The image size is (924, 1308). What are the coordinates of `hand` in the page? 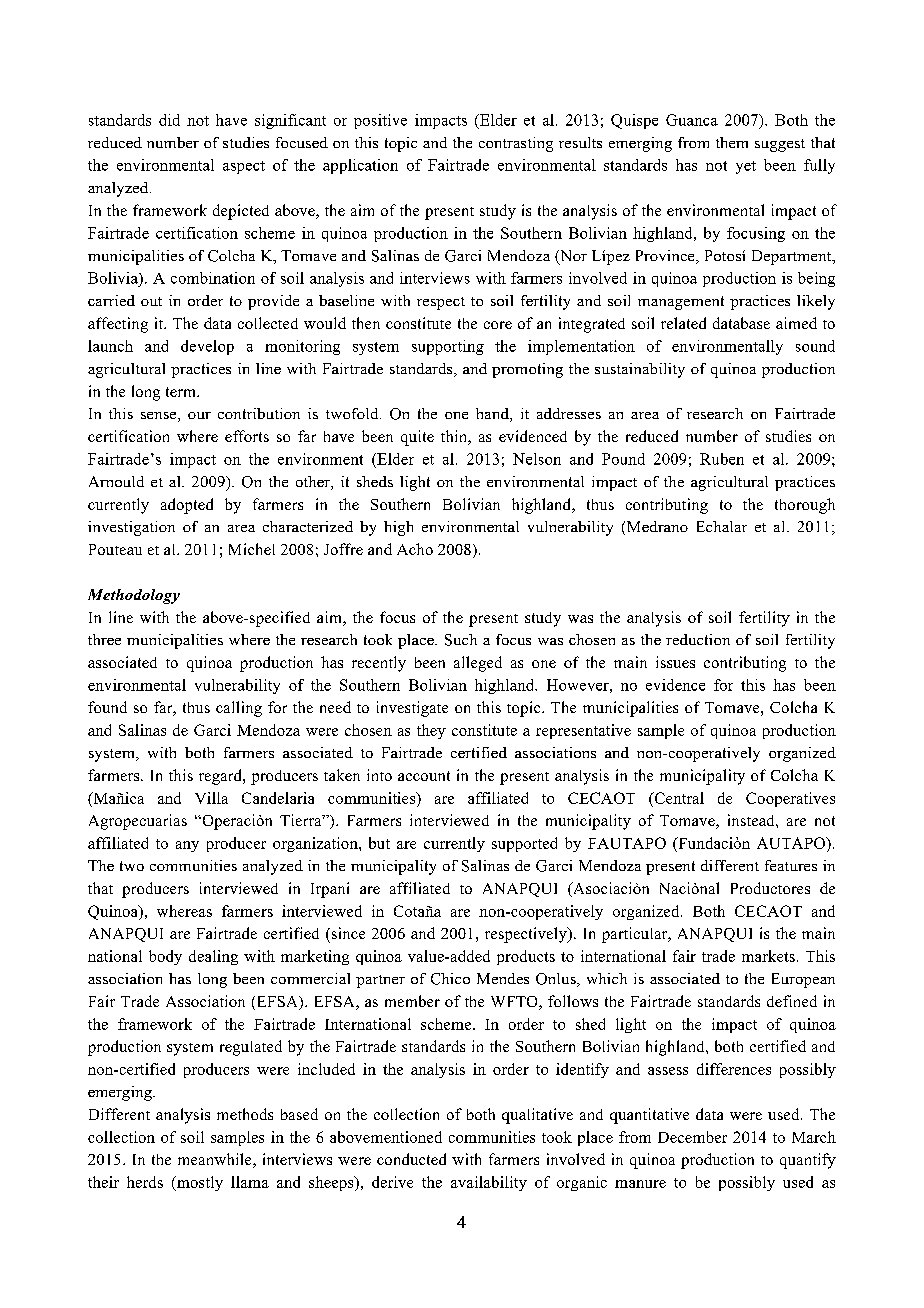 It's located at (493, 415).
